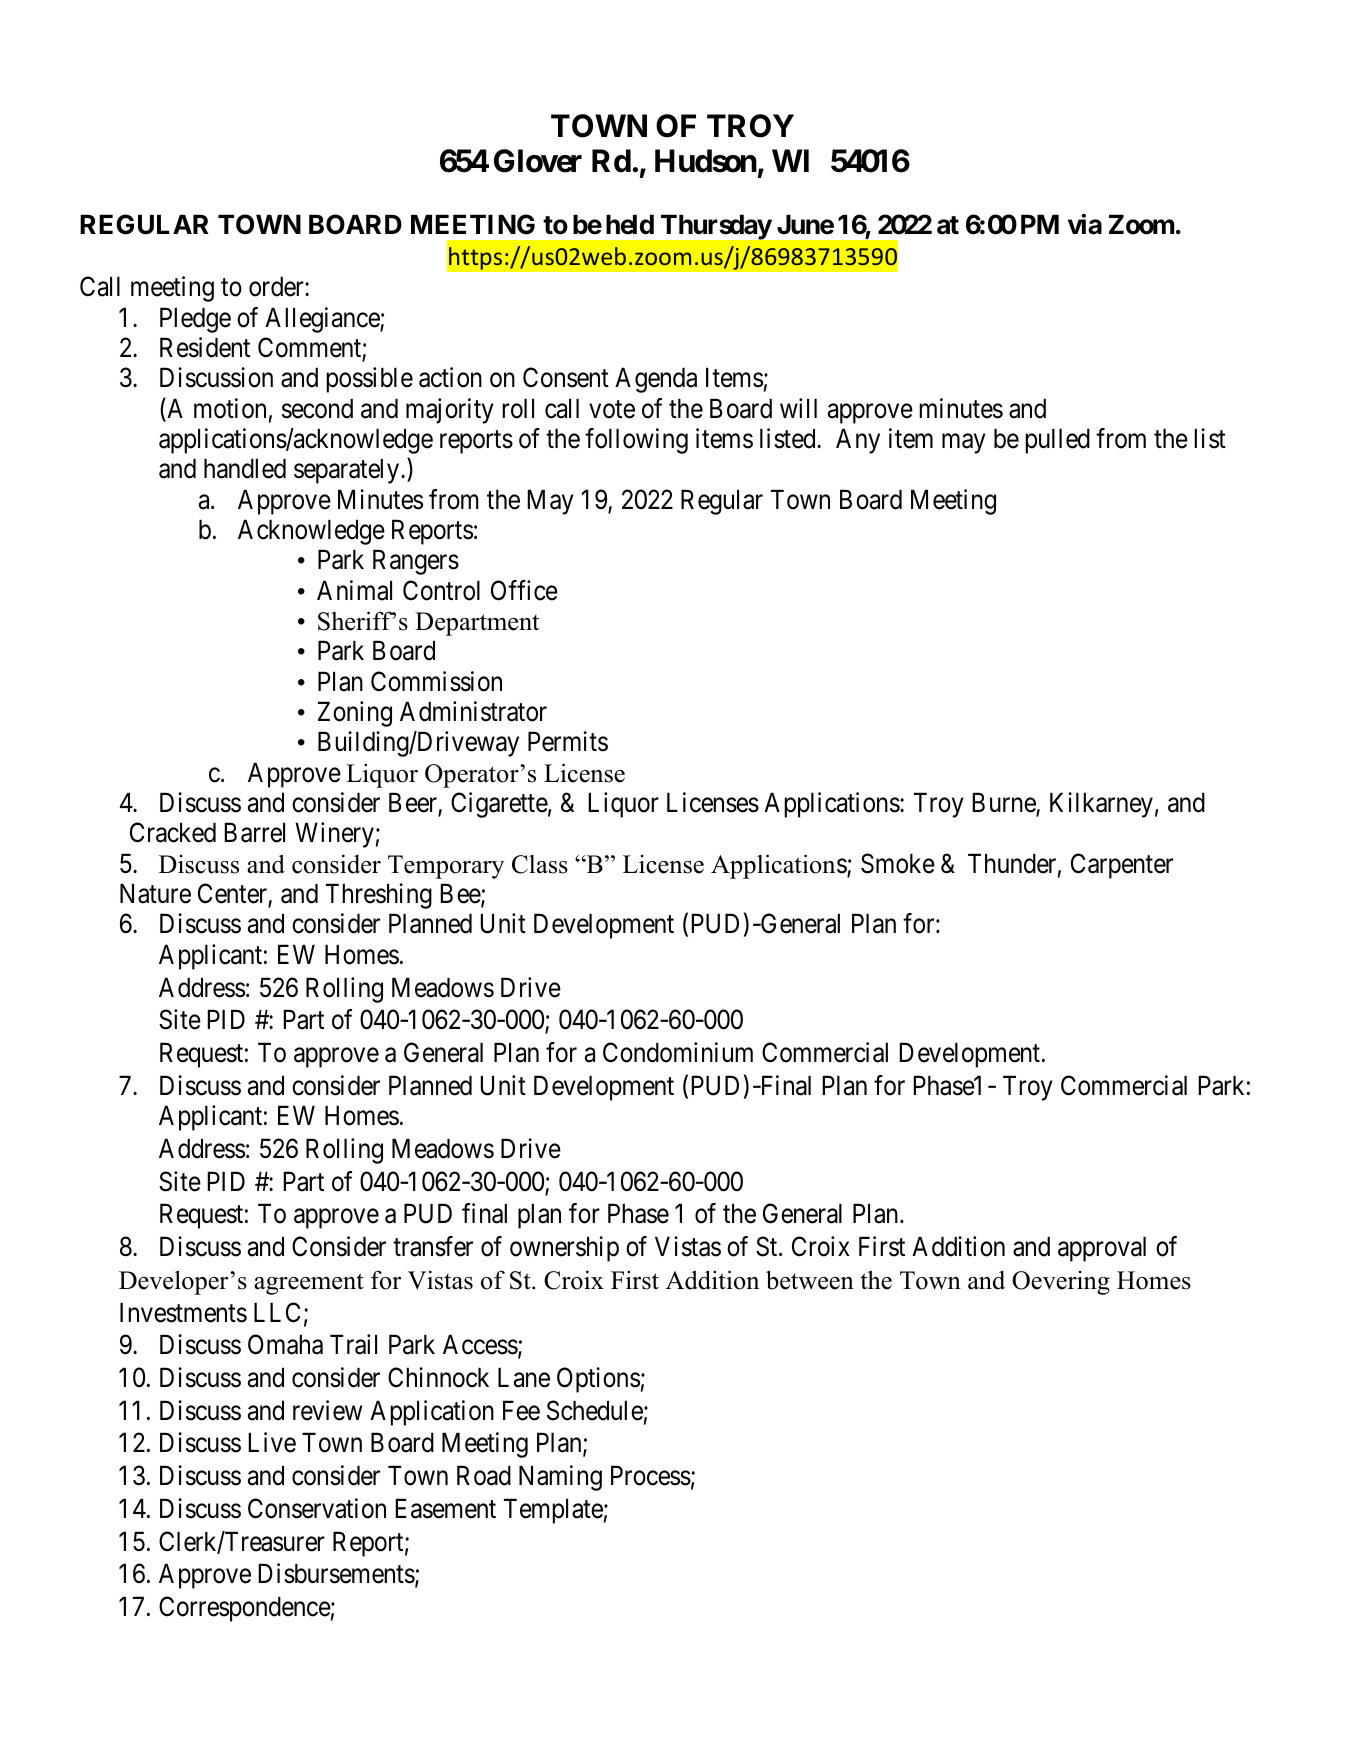 This page has width=1345, height=1741. What do you see at coordinates (354, 590) in the page?
I see `Animal` at bounding box center [354, 590].
